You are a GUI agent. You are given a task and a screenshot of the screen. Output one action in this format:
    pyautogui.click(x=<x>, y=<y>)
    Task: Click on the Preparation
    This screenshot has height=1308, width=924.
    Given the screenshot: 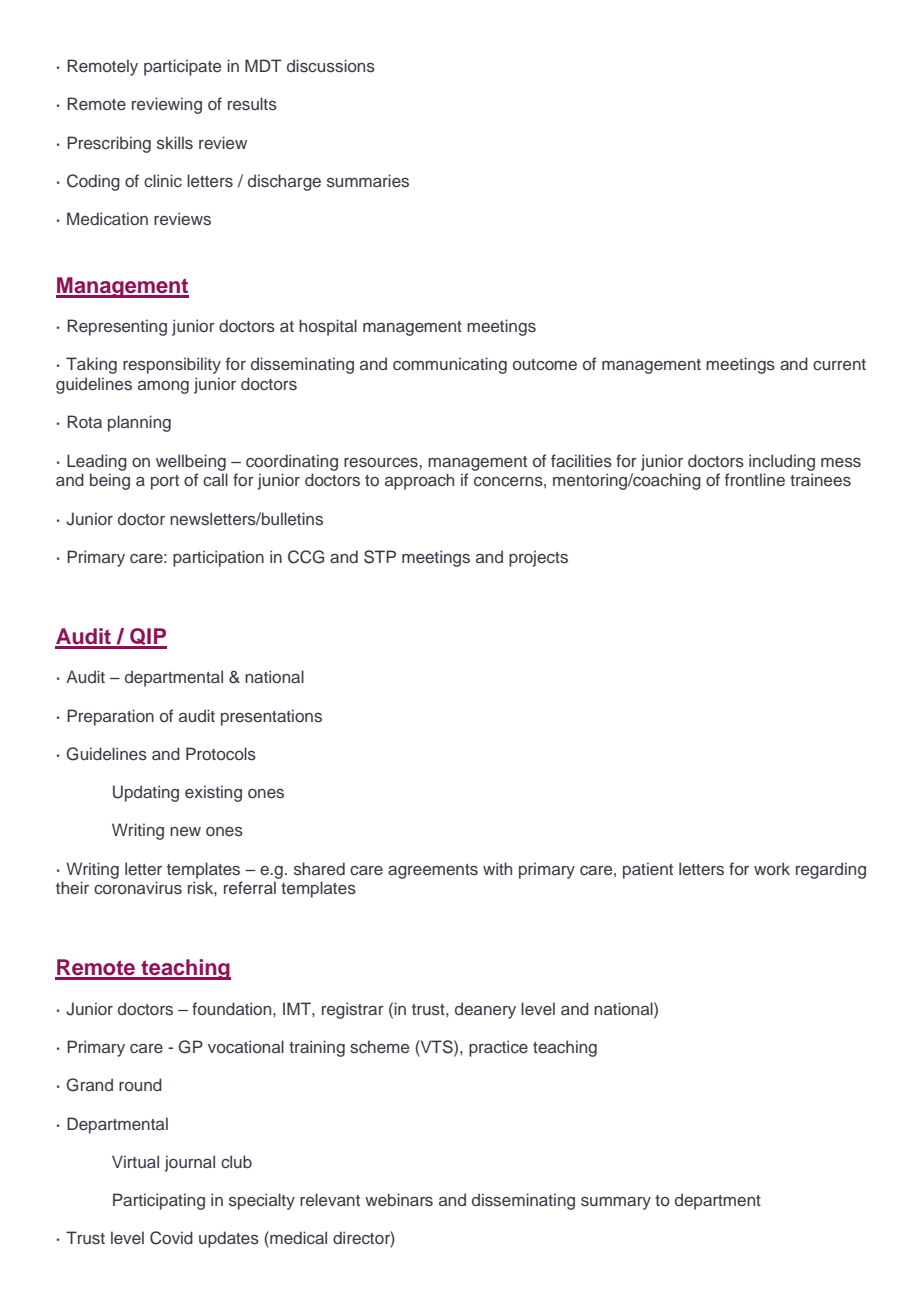 What is the action you would take?
    pyautogui.click(x=110, y=717)
